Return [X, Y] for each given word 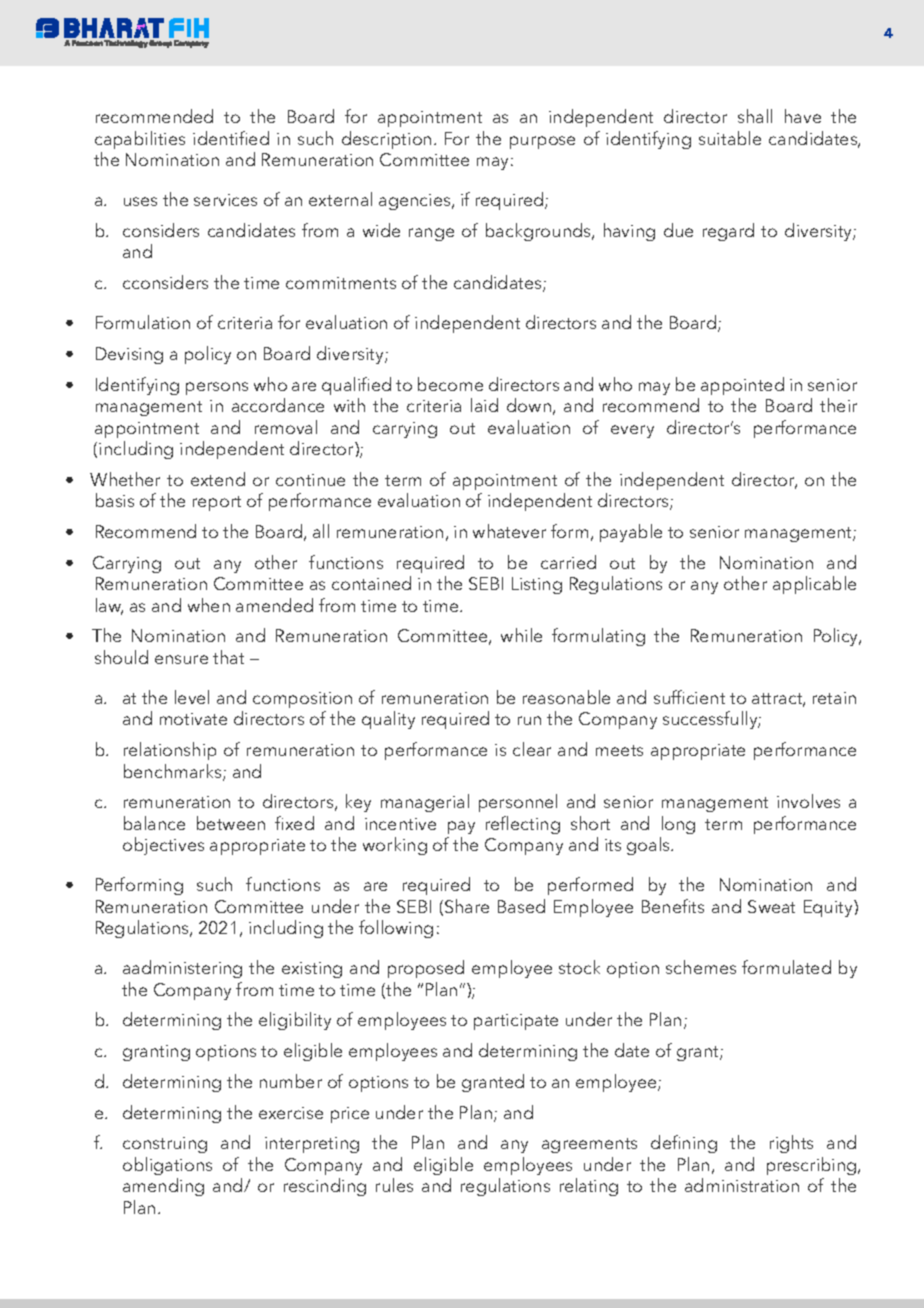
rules [394, 1185]
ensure [181, 659]
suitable [730, 138]
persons [217, 388]
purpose [542, 142]
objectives [163, 846]
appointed [742, 386]
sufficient [689, 697]
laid [484, 405]
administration [742, 1185]
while [521, 635]
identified [231, 138]
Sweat [771, 906]
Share [467, 906]
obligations [167, 1166]
